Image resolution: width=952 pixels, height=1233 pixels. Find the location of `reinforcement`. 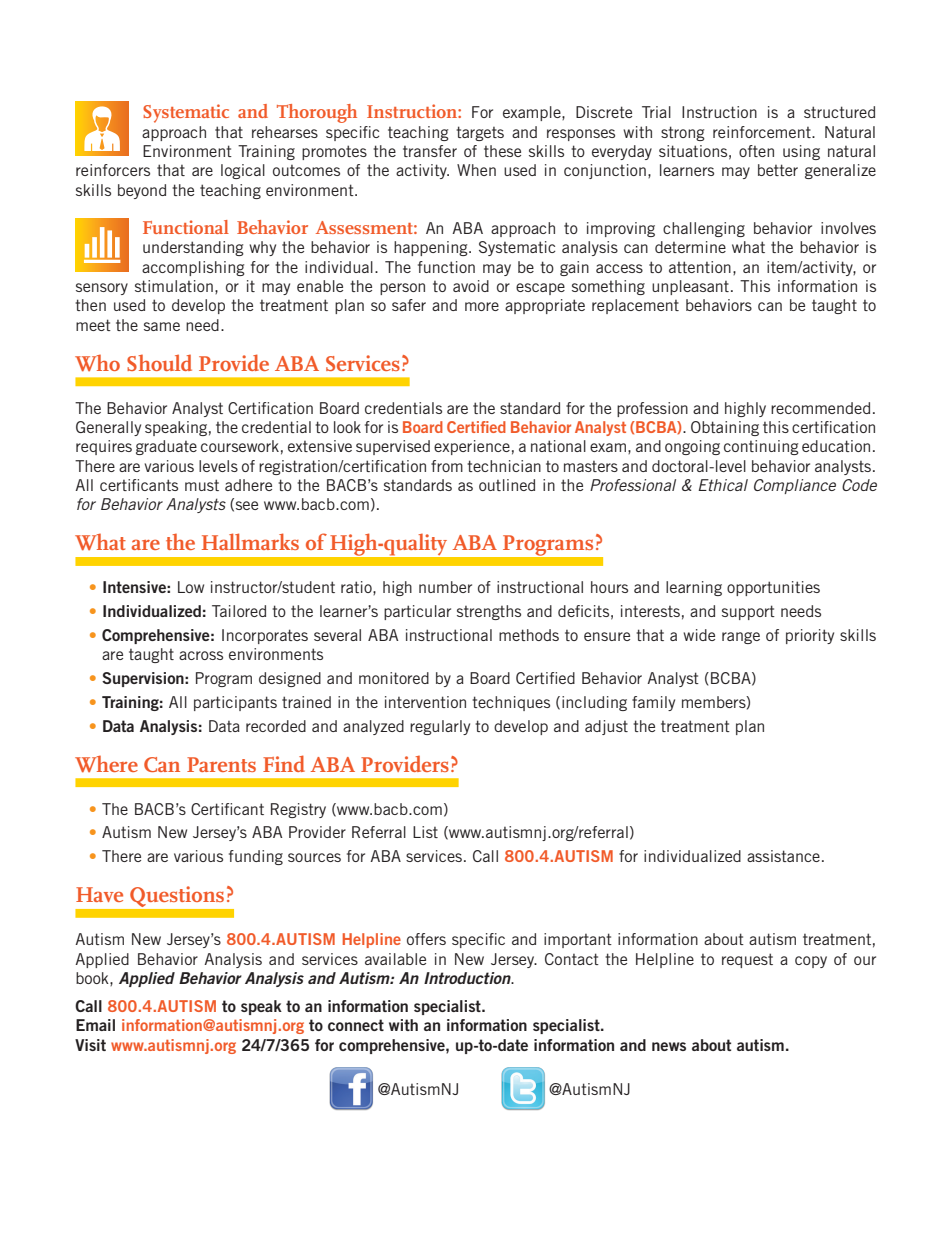

reinforcement is located at coordinates (763, 132).
